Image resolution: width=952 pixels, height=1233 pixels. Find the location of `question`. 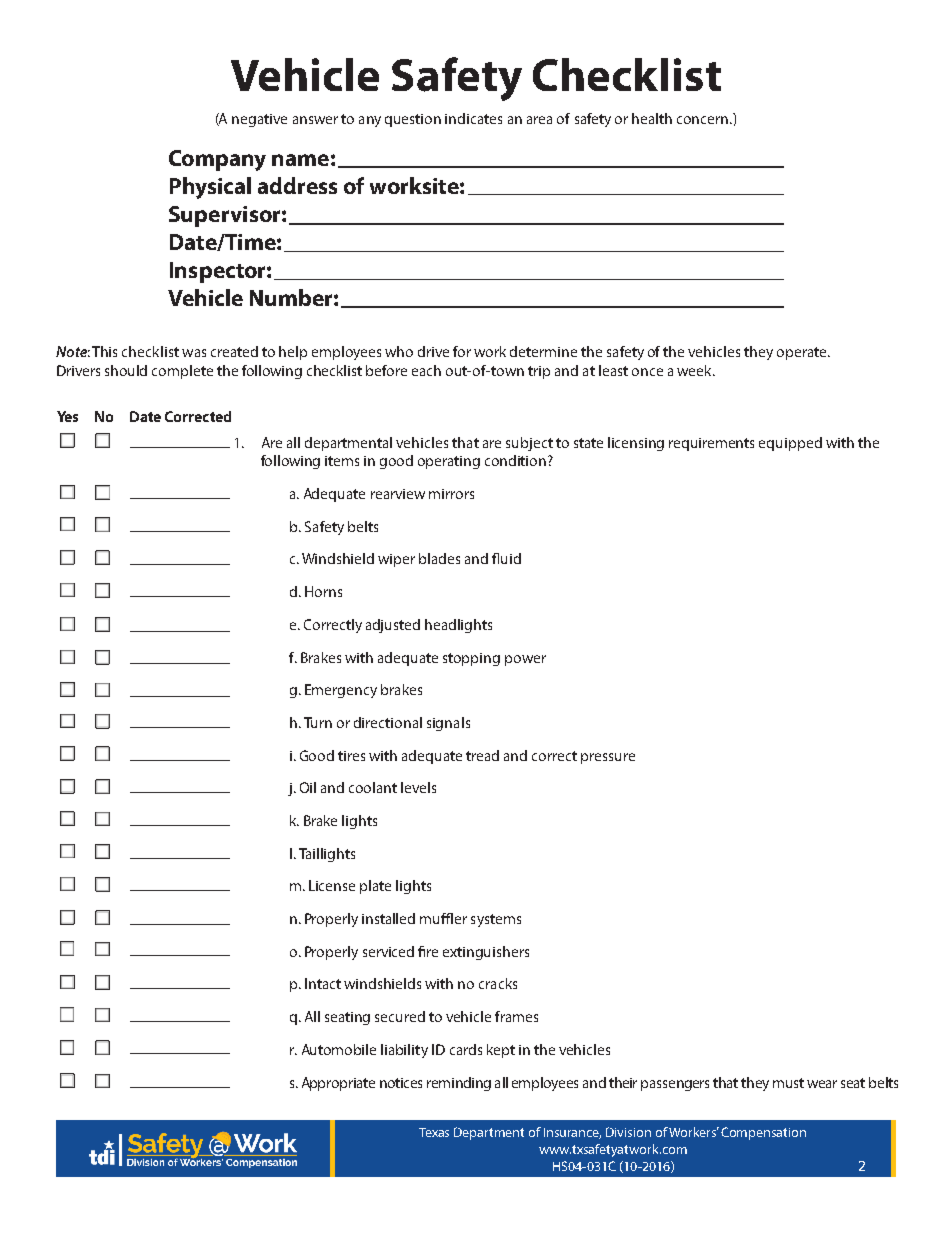

question is located at coordinates (413, 120).
